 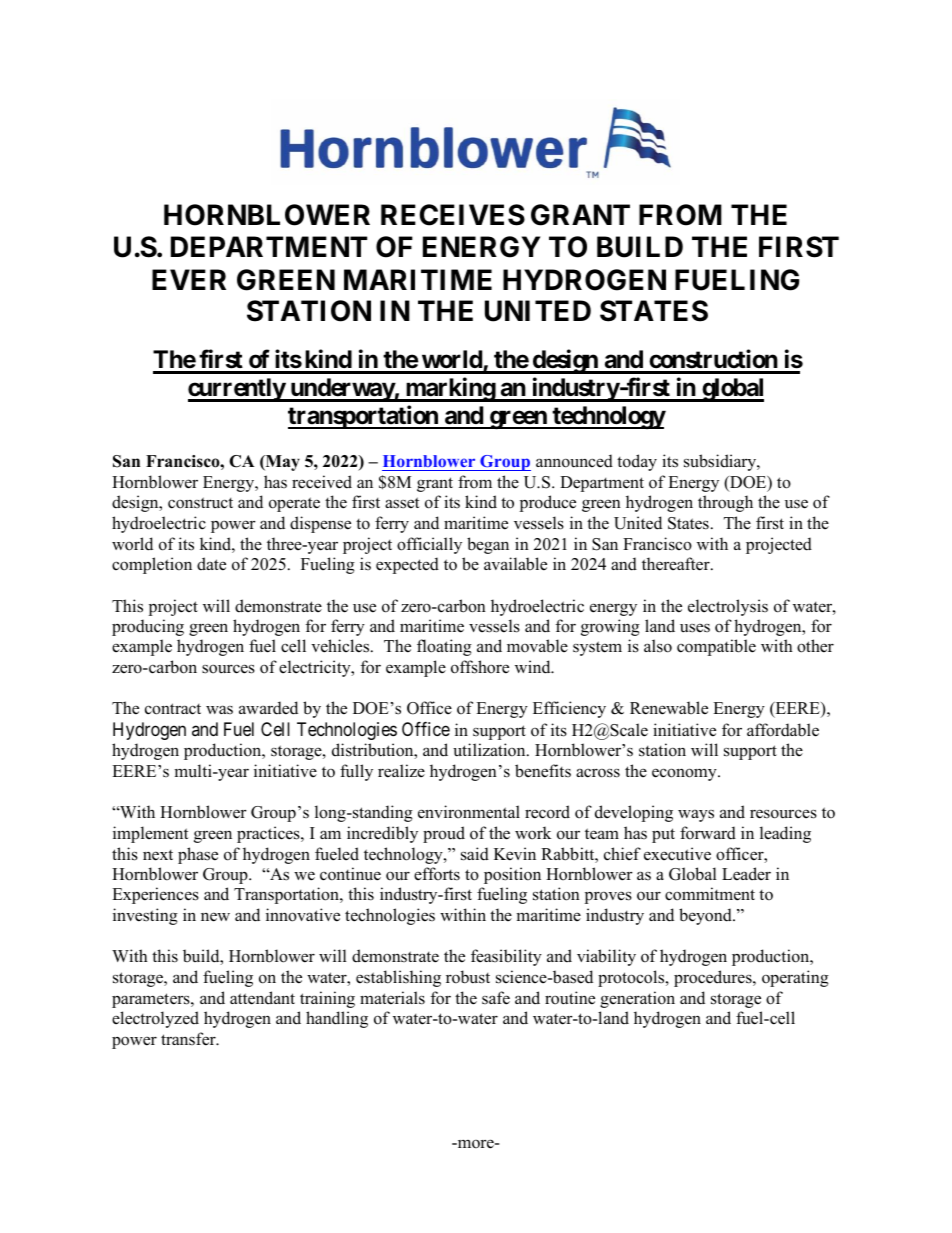 What do you see at coordinates (490, 750) in the image?
I see `utilization` at bounding box center [490, 750].
